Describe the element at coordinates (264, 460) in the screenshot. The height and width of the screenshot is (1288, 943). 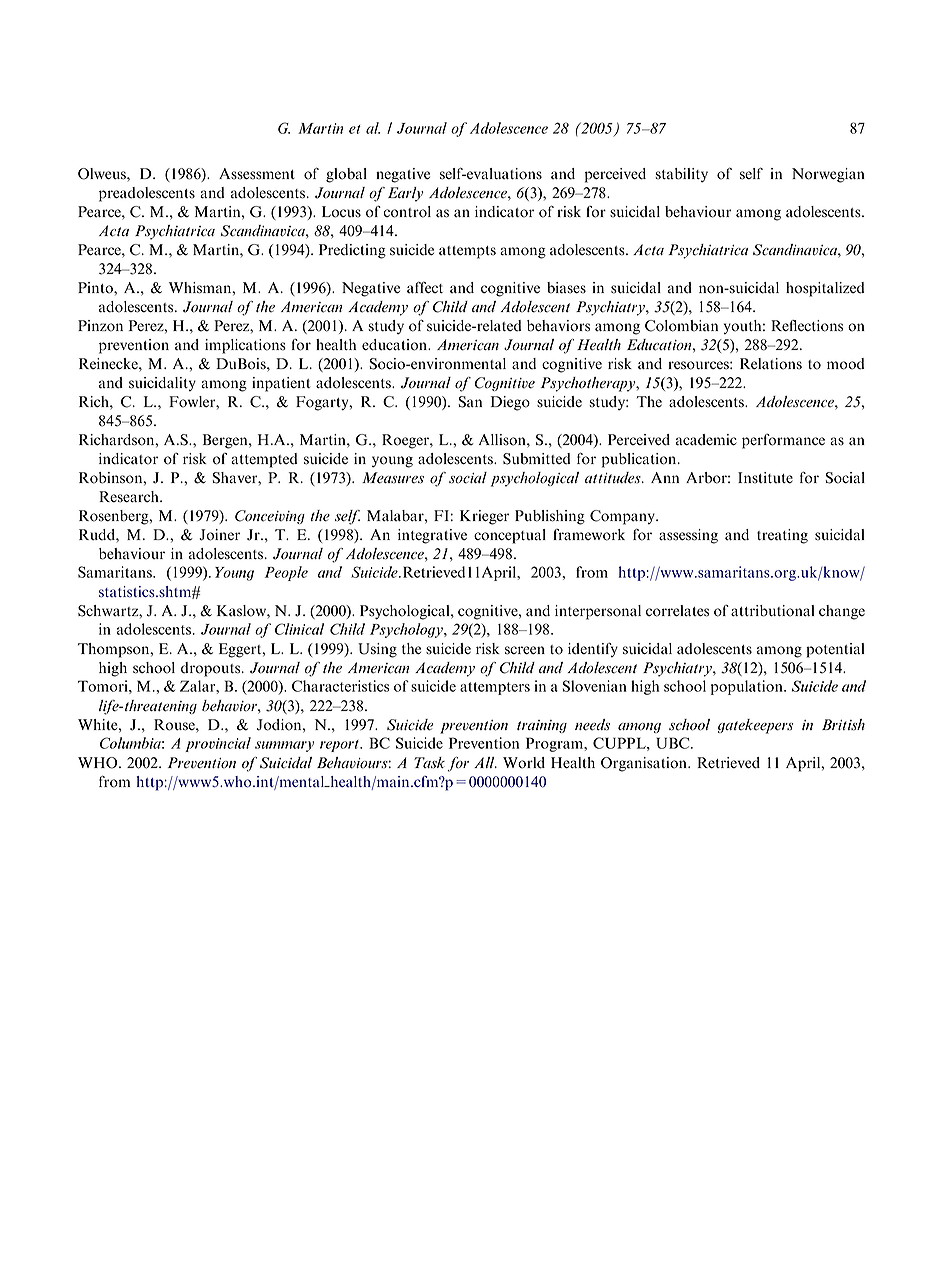
I see `attempted` at that location.
